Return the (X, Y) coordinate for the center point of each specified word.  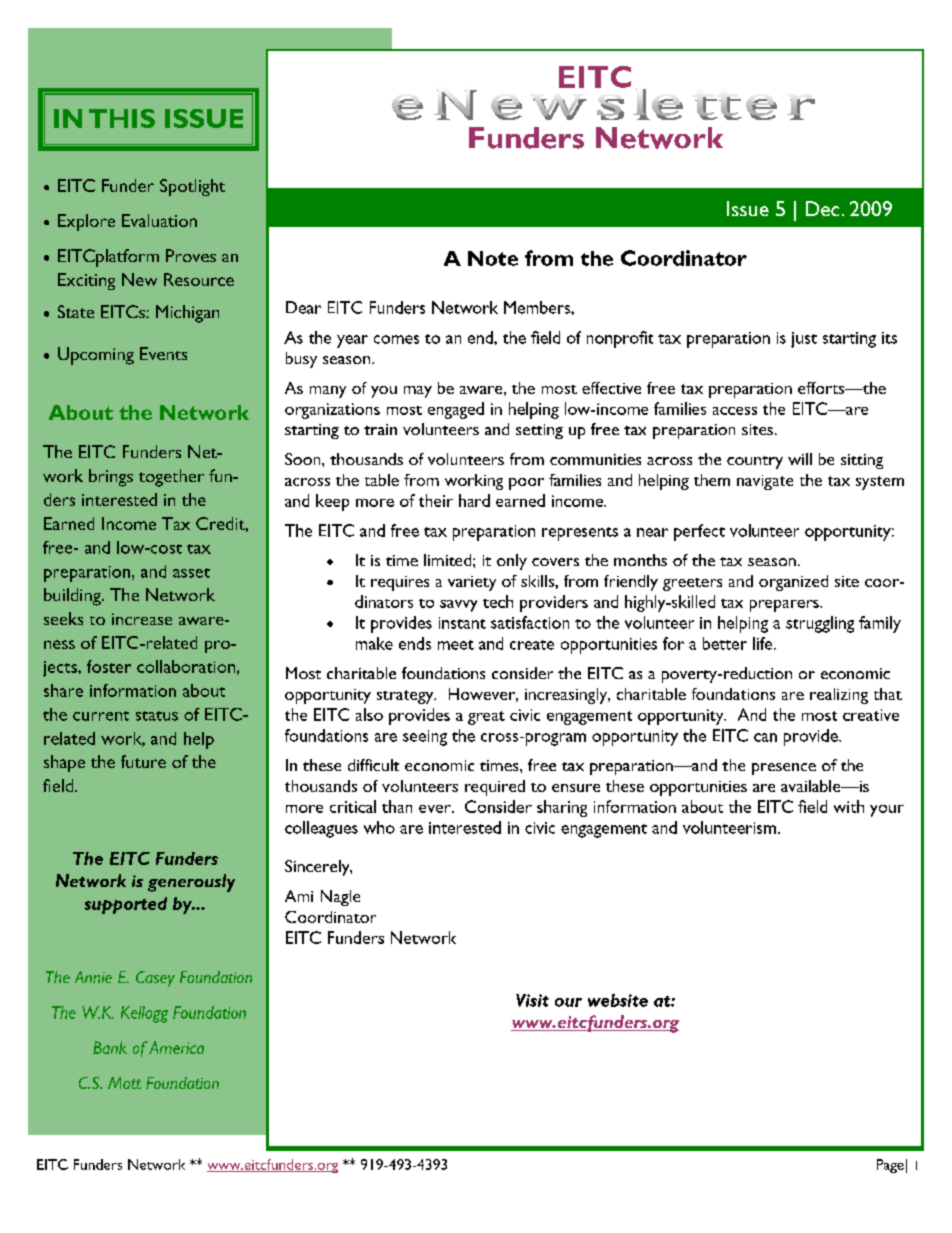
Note (493, 258)
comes (396, 339)
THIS (122, 118)
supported (126, 905)
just (804, 340)
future (143, 761)
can (765, 737)
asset (191, 573)
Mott (124, 1083)
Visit (532, 1000)
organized (793, 583)
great (486, 718)
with (849, 806)
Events (163, 353)
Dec (822, 208)
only (512, 562)
